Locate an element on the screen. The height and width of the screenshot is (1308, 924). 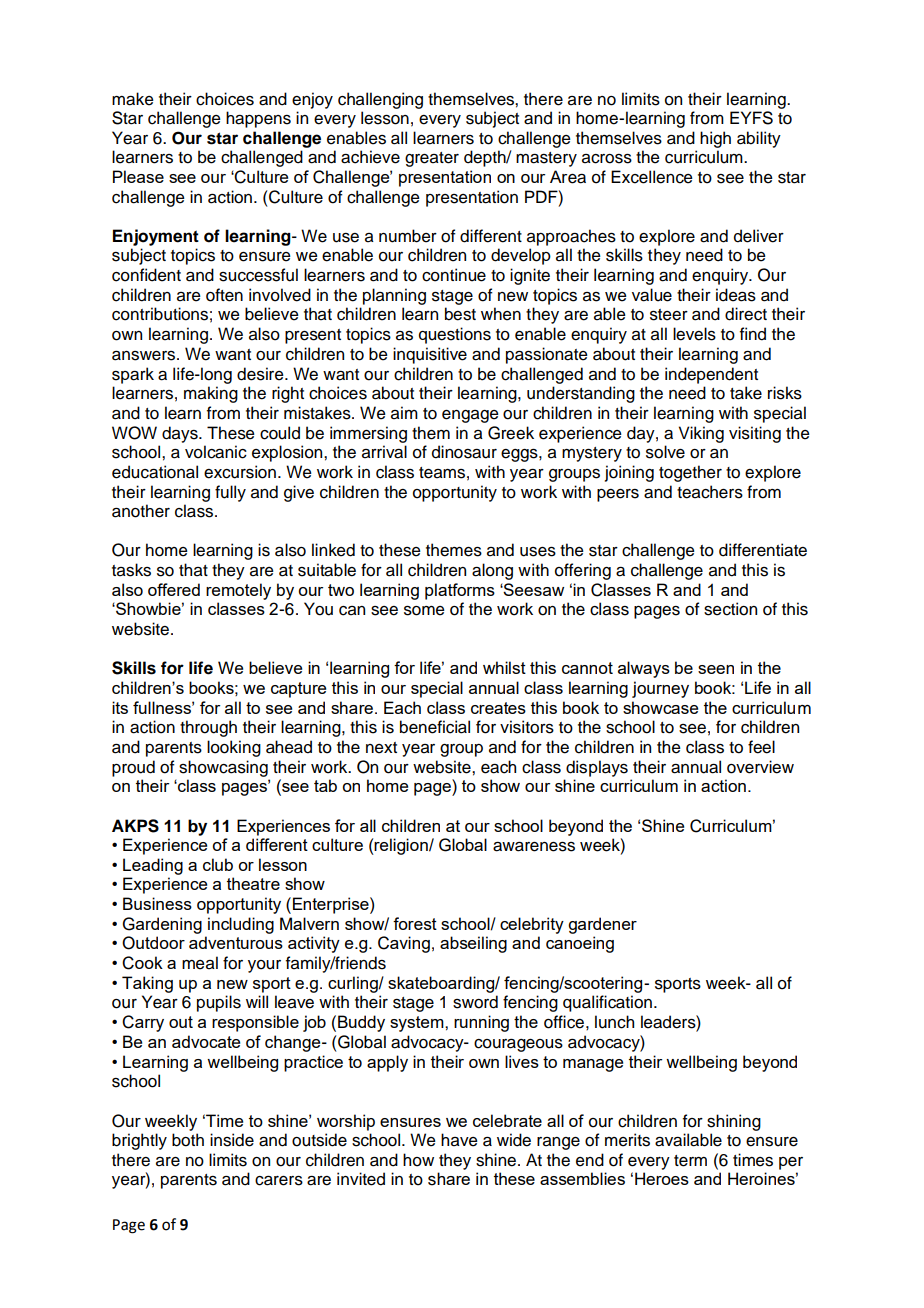
high is located at coordinates (715, 139).
